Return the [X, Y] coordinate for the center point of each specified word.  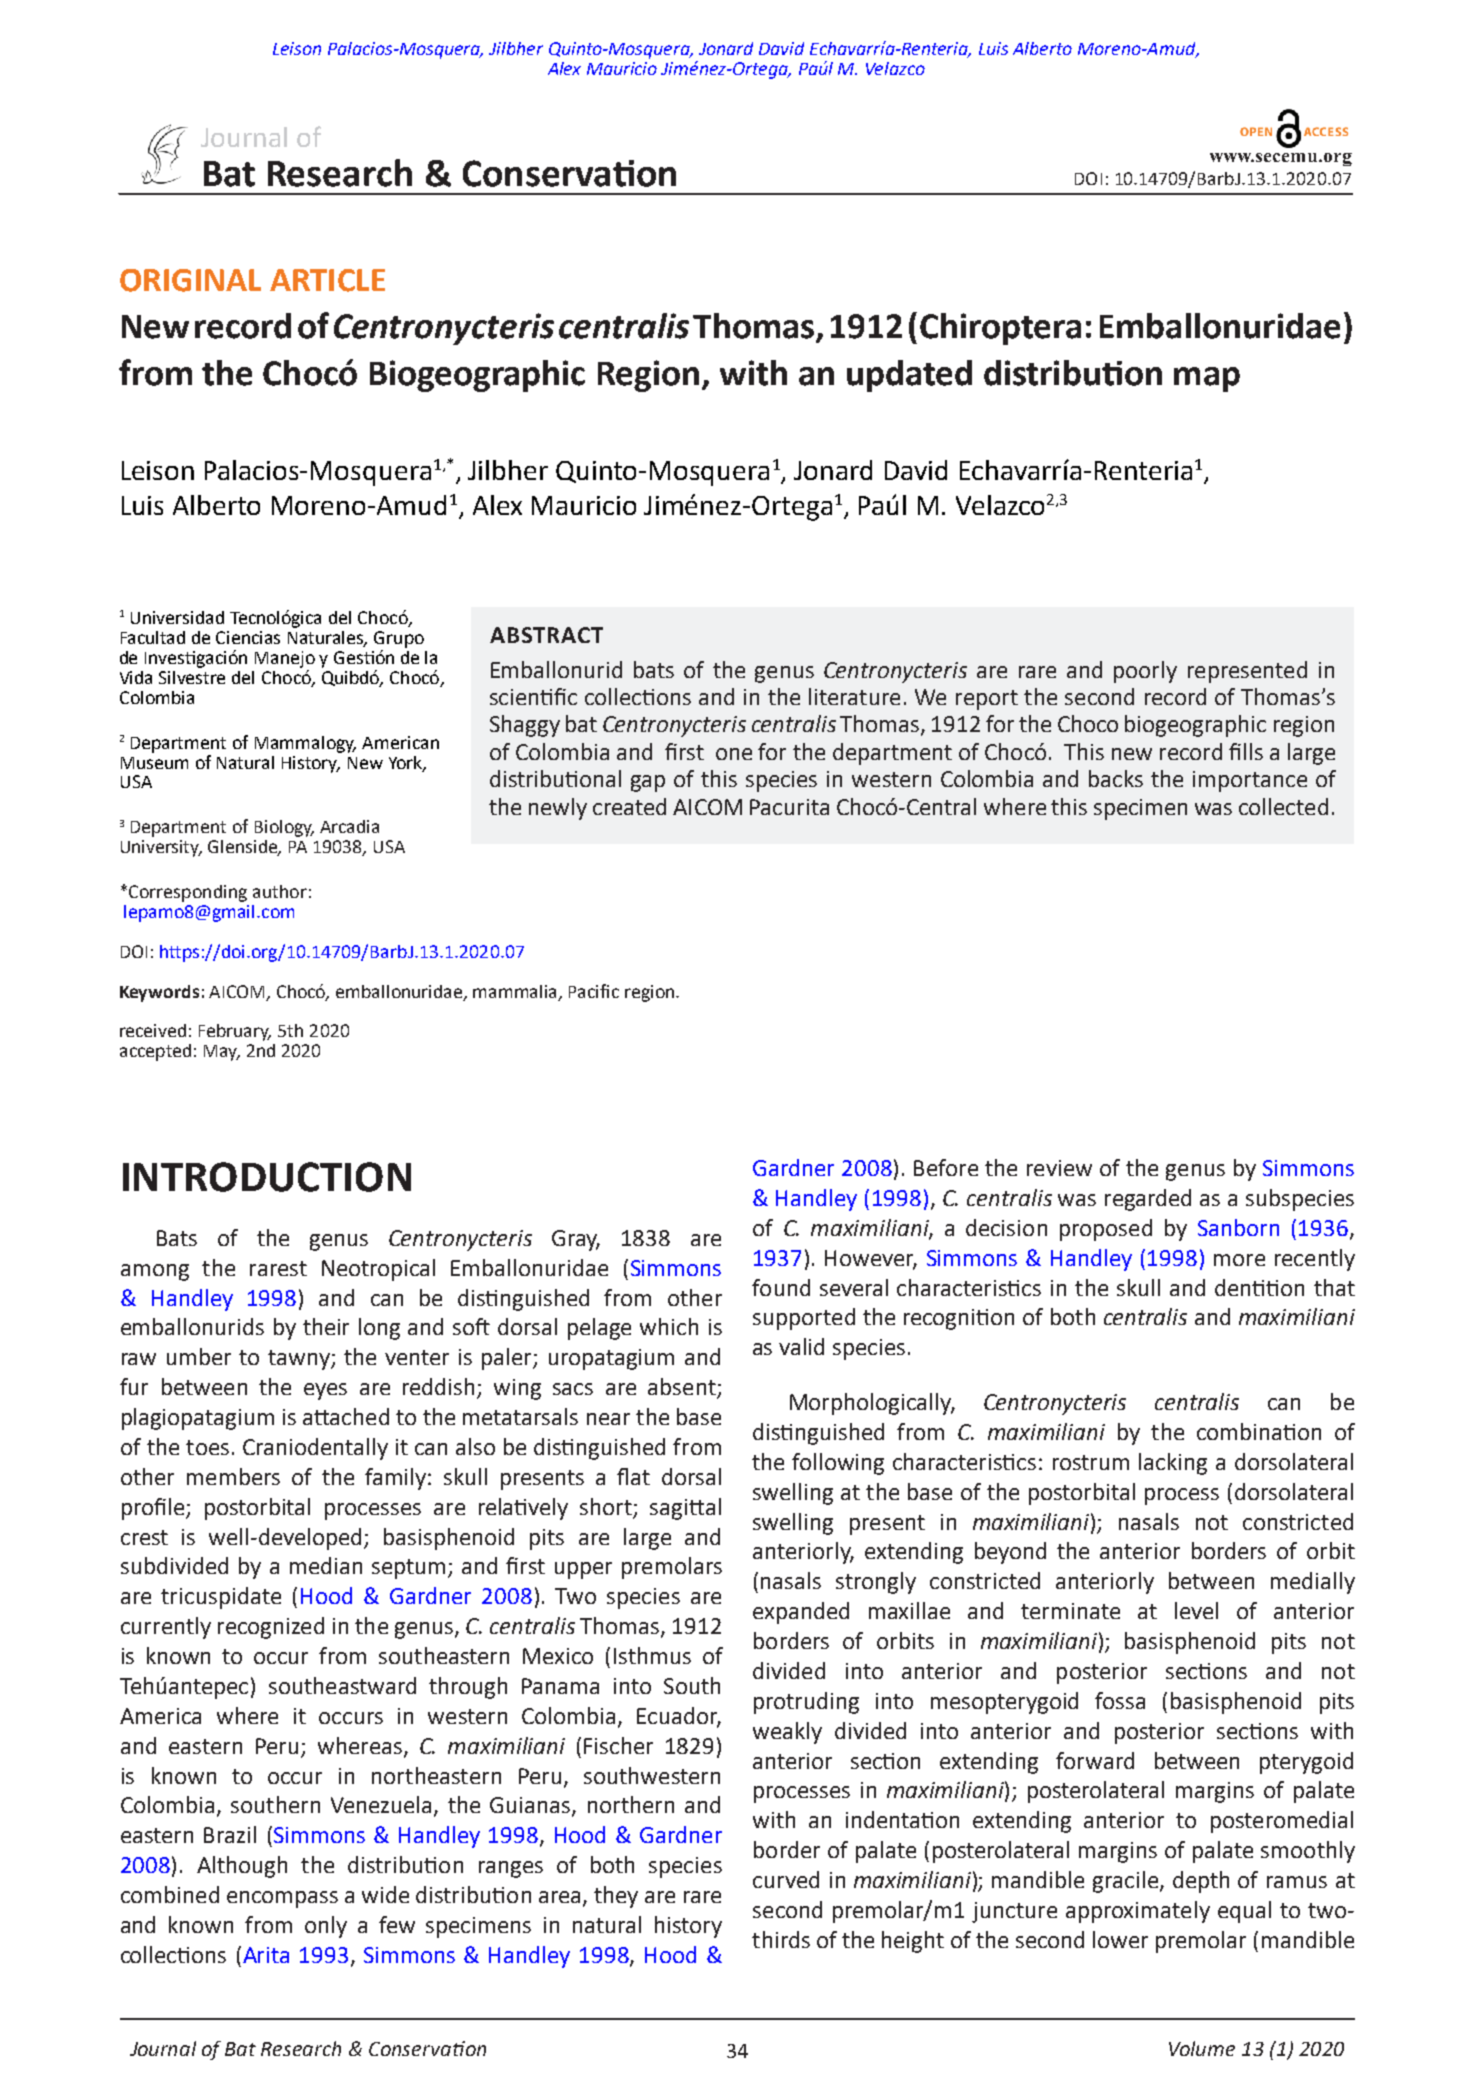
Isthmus [652, 1655]
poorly [1145, 672]
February [235, 1032]
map [1207, 379]
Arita [266, 1955]
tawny [300, 1360]
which [669, 1326]
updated [909, 376]
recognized [271, 1628]
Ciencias [248, 637]
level [1196, 1610]
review [1059, 1168]
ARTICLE [327, 280]
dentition [1259, 1287]
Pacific [594, 991]
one [734, 754]
